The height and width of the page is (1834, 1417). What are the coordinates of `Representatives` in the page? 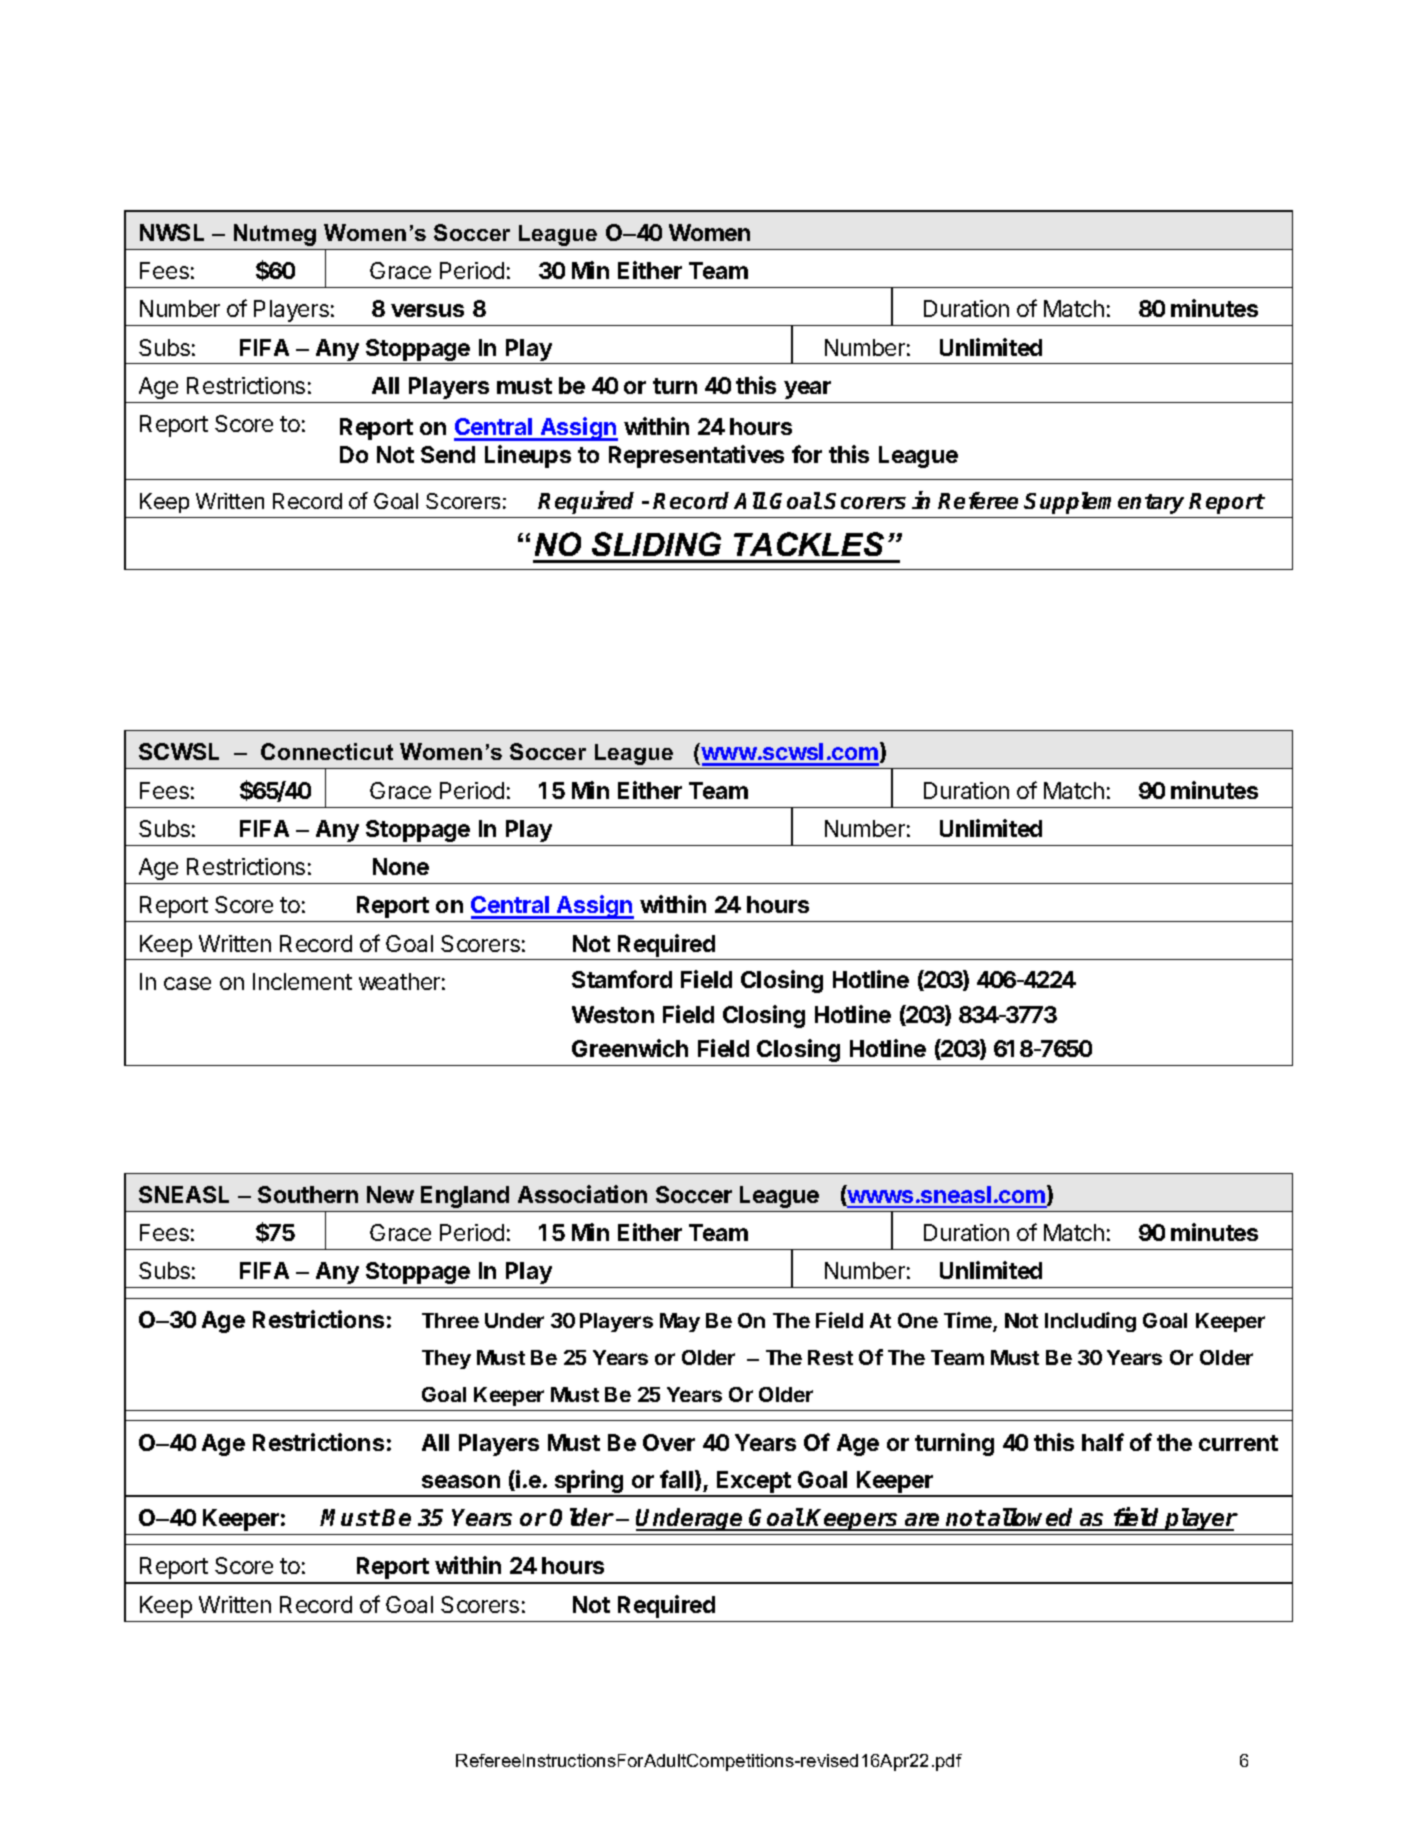 It's located at (696, 456).
